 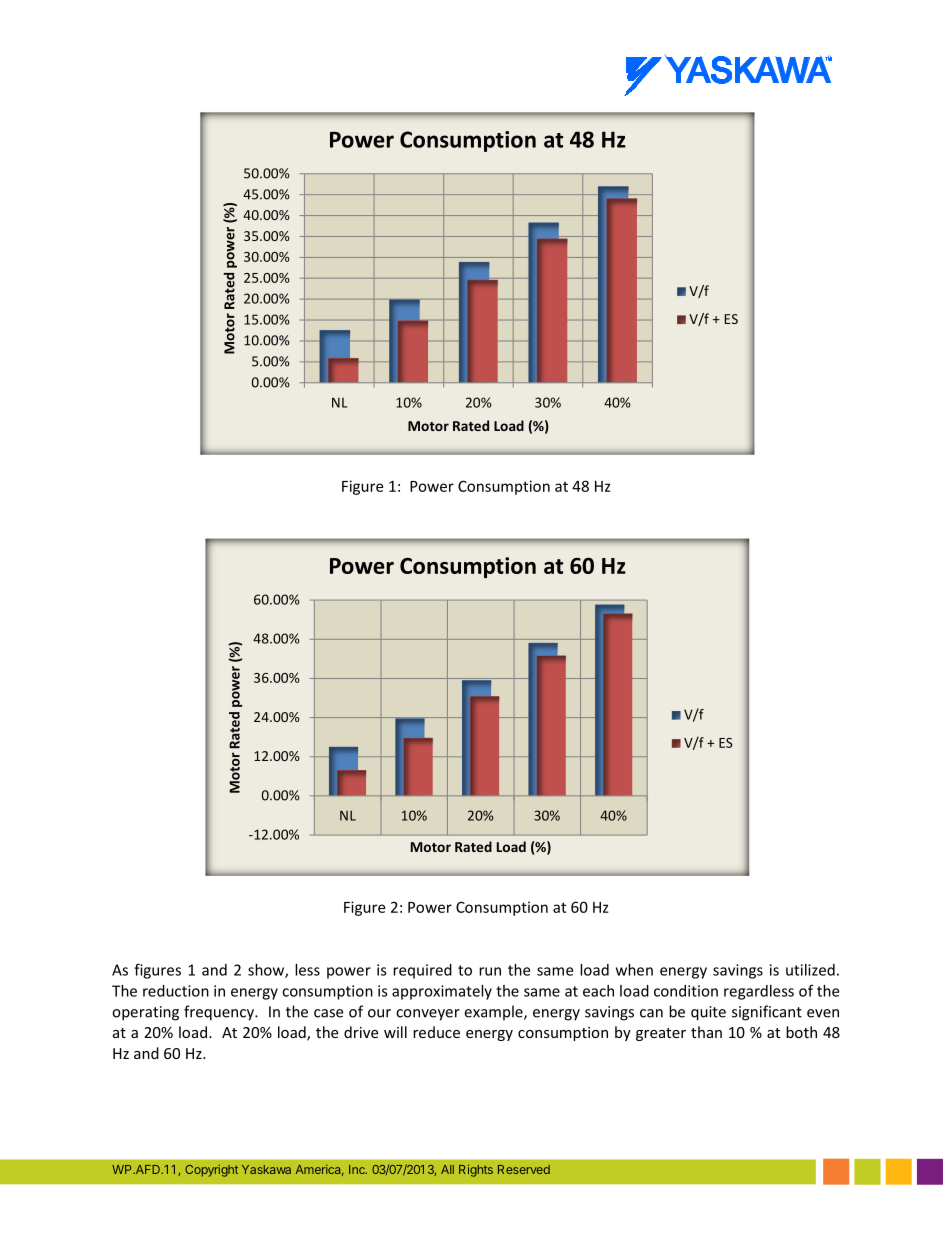 I want to click on All, so click(x=447, y=1169).
